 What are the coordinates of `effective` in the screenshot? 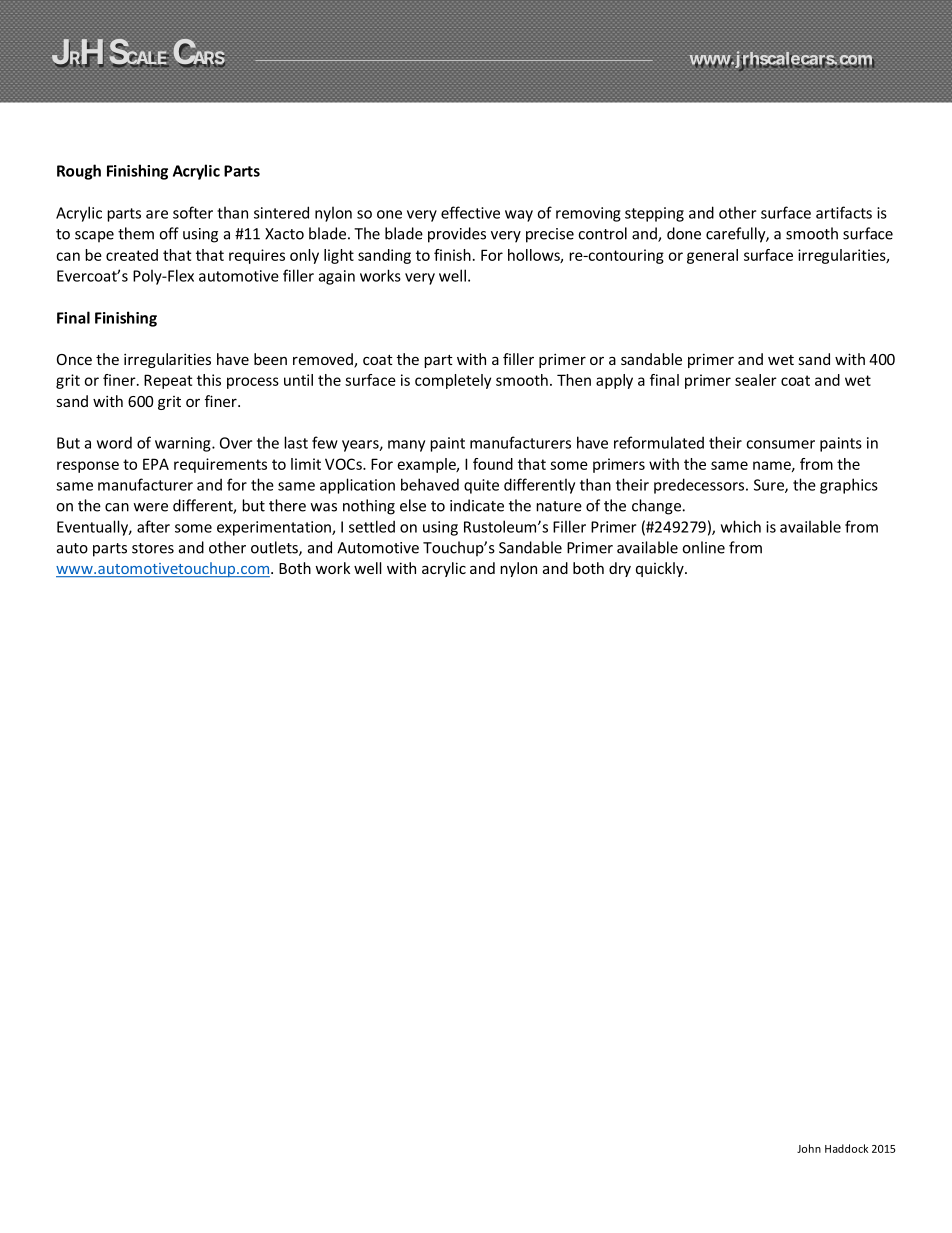 It's located at (470, 212).
